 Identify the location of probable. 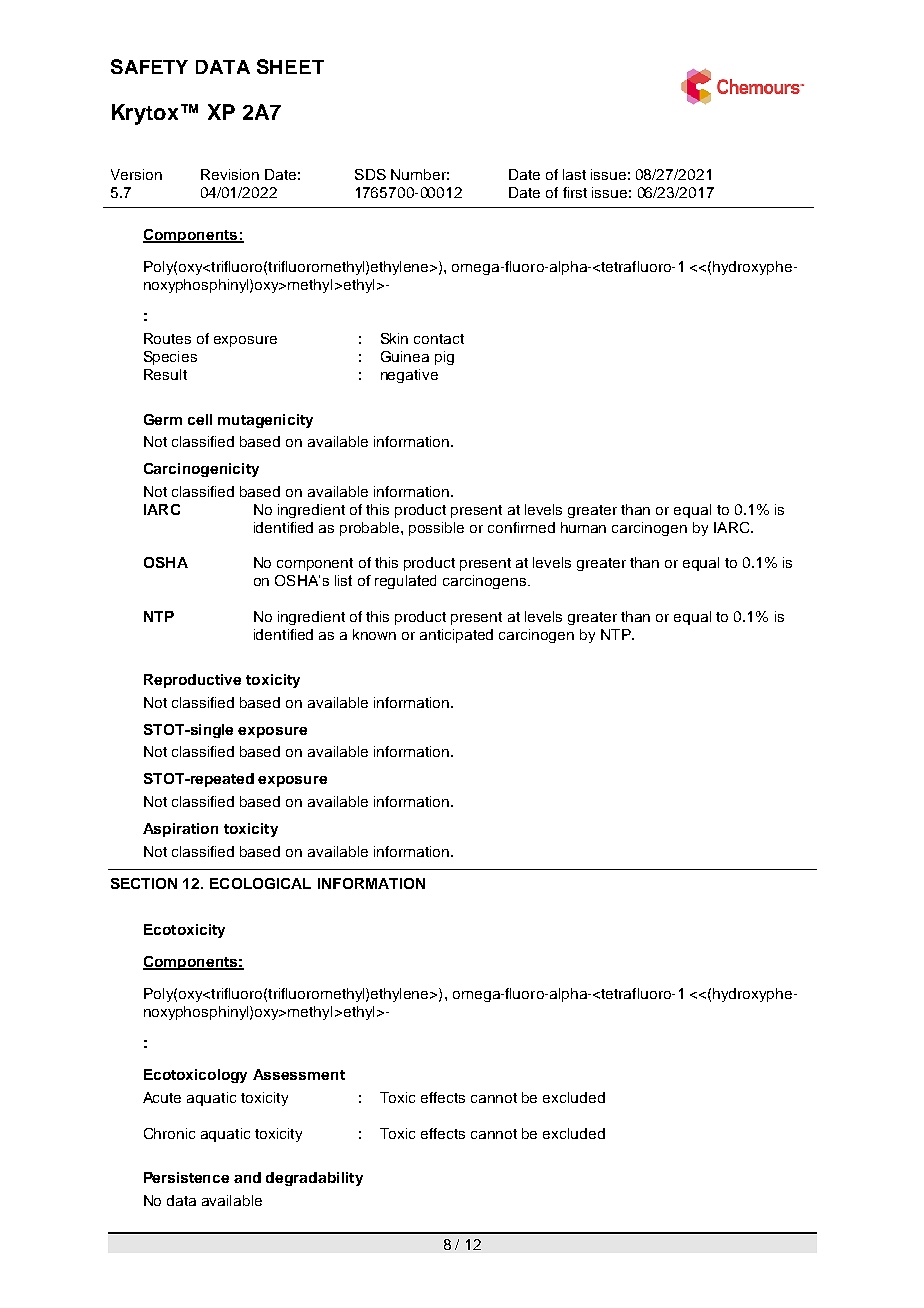
(371, 529).
